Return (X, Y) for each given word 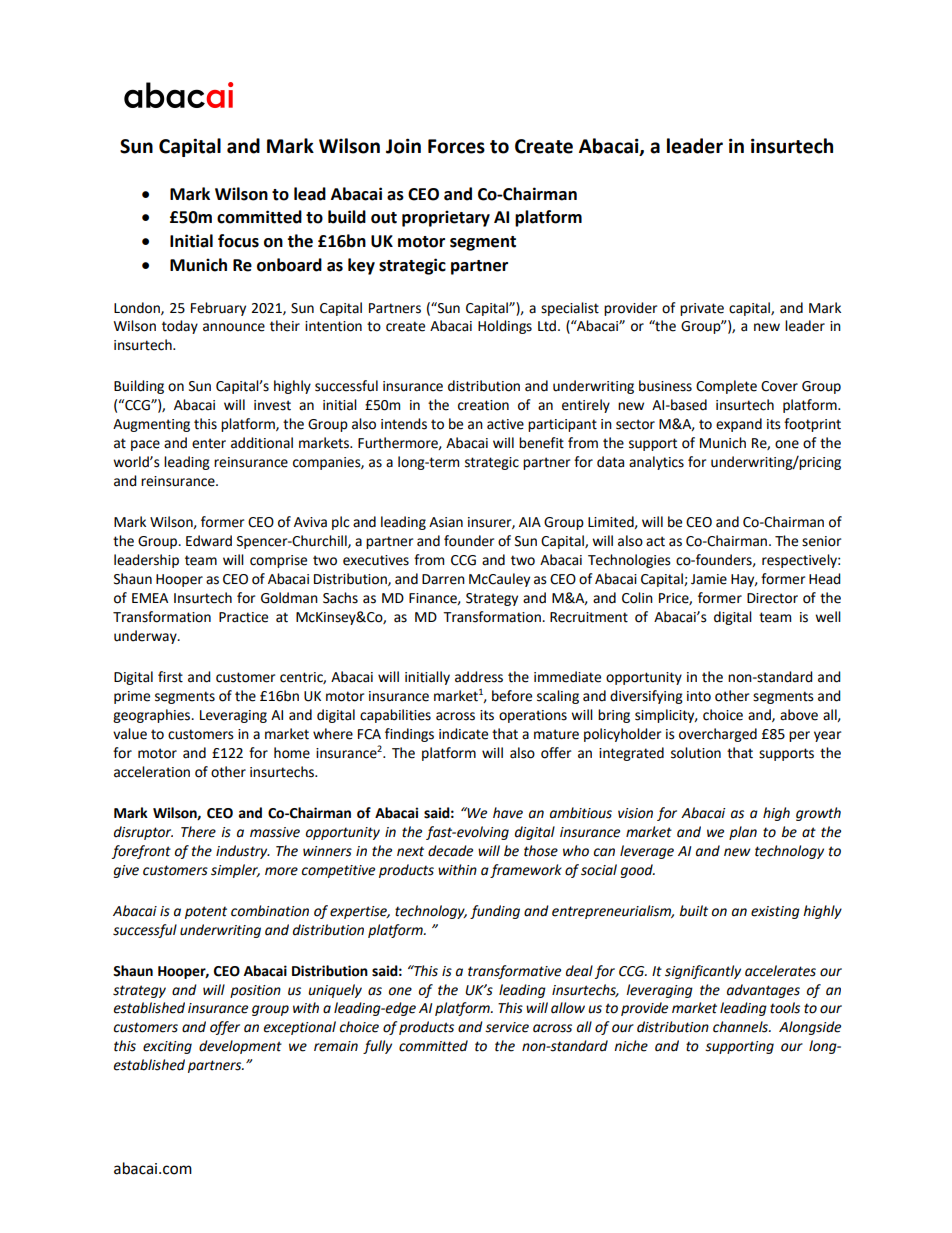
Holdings (505, 327)
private (702, 309)
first (170, 677)
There (198, 832)
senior (821, 541)
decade (450, 851)
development (240, 1047)
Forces (456, 146)
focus (238, 241)
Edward (209, 541)
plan (743, 833)
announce (234, 327)
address (479, 677)
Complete (726, 387)
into (699, 696)
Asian (446, 522)
